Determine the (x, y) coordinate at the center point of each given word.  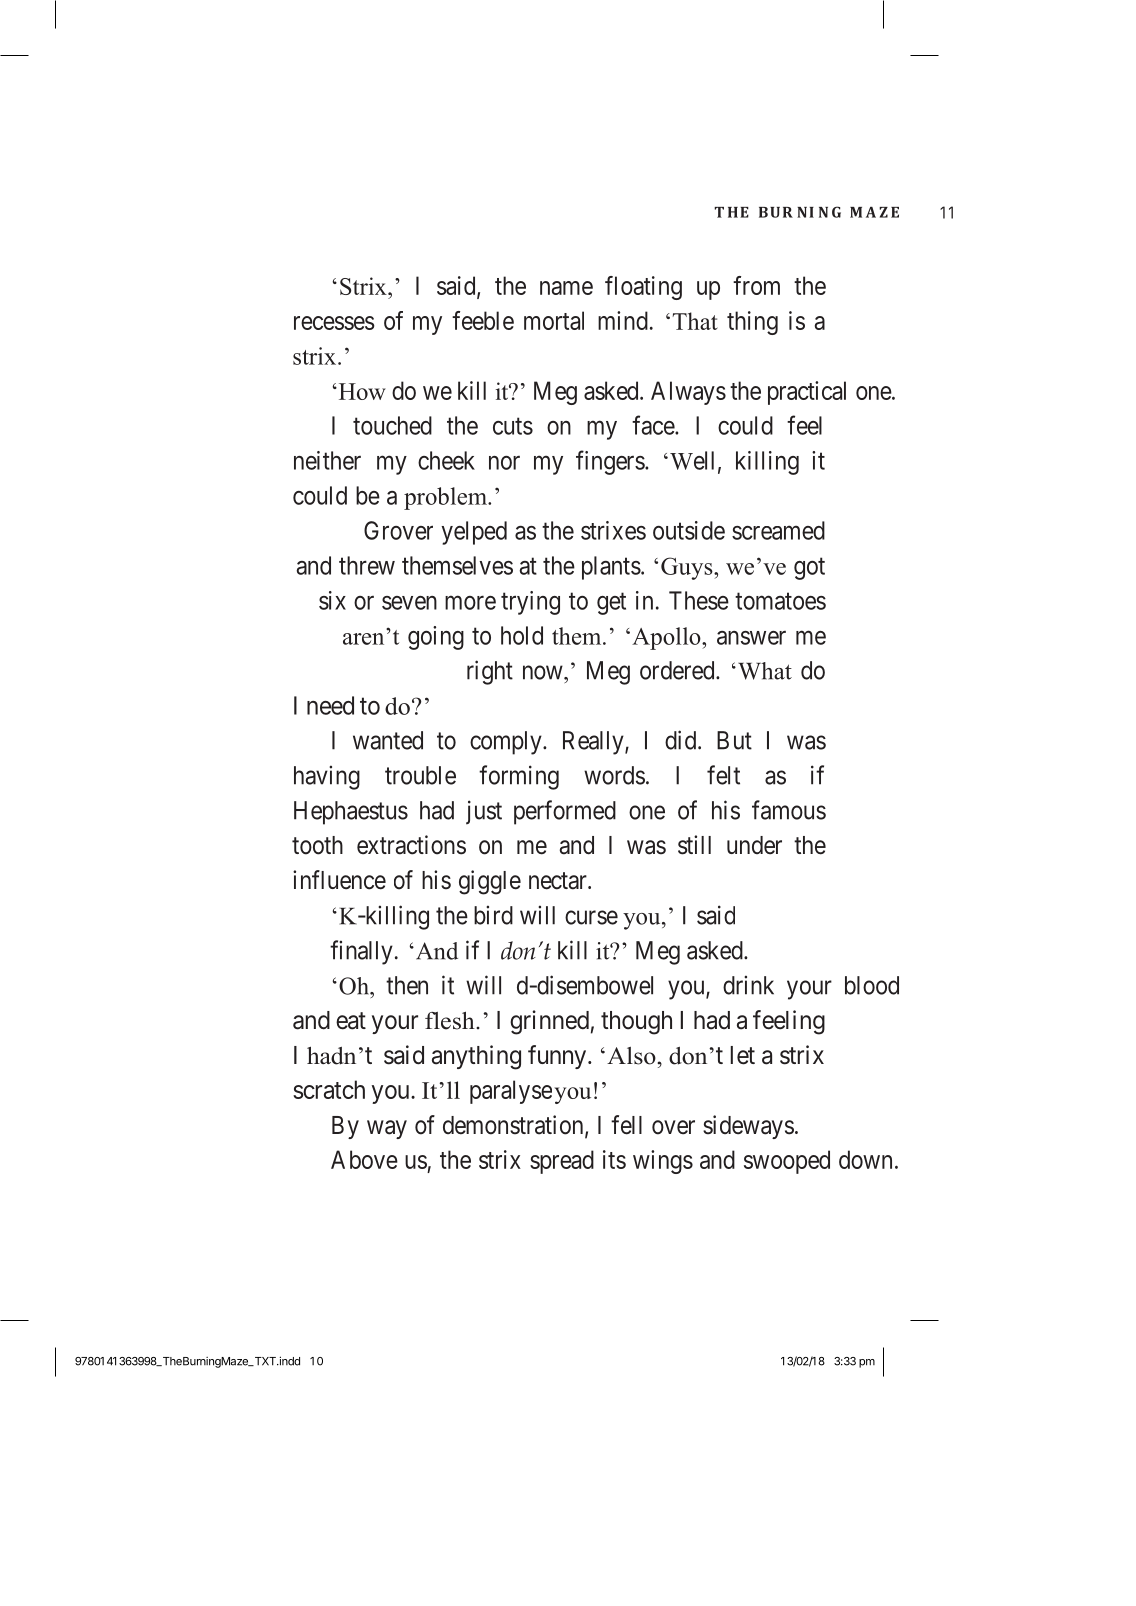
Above (364, 1159)
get (611, 604)
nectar (559, 881)
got (809, 569)
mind (623, 320)
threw (367, 565)
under (754, 845)
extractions (411, 845)
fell (626, 1125)
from (756, 285)
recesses (334, 323)
